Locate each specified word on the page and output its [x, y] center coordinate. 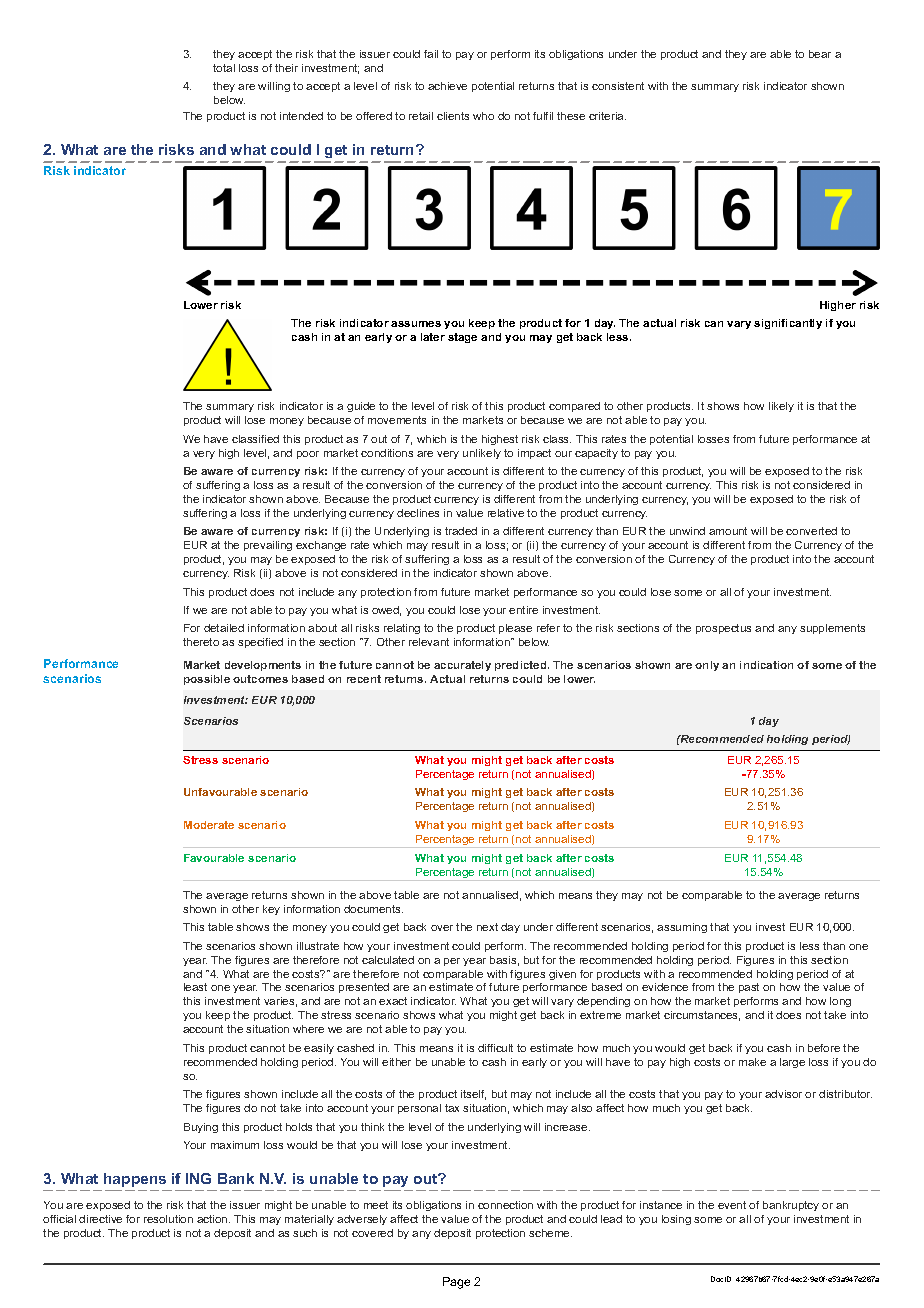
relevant [429, 642]
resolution [168, 1219]
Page [456, 1283]
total [224, 68]
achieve [447, 86]
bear [820, 54]
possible [207, 680]
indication [766, 665]
